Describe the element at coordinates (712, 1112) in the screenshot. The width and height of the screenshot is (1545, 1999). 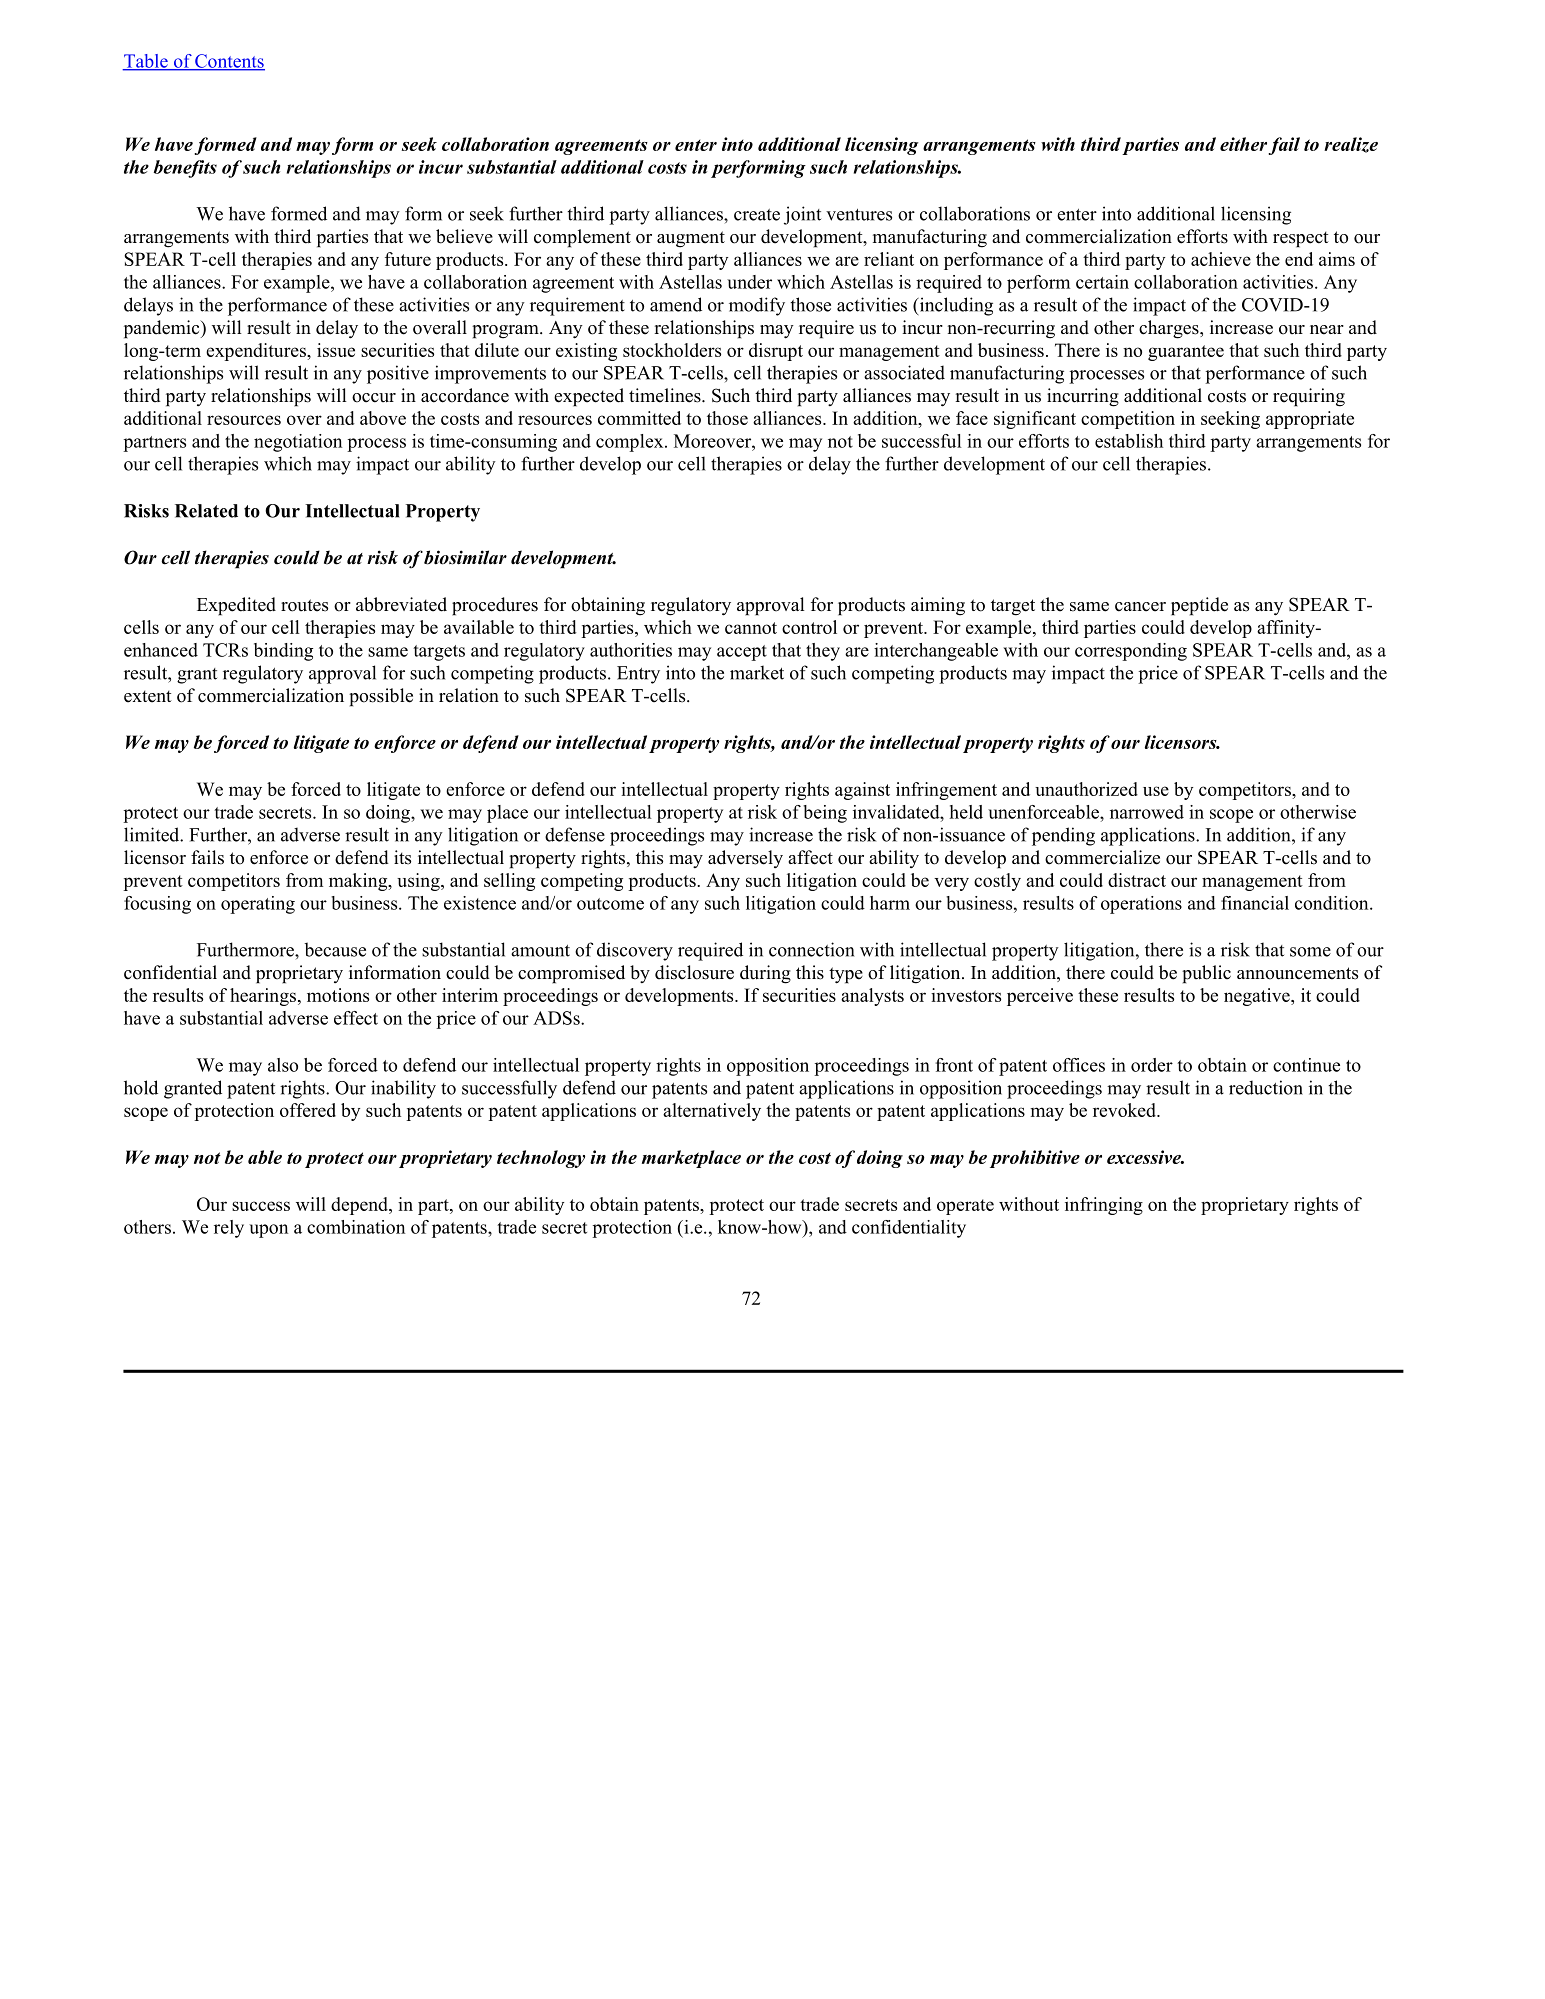
I see `alternatively` at that location.
